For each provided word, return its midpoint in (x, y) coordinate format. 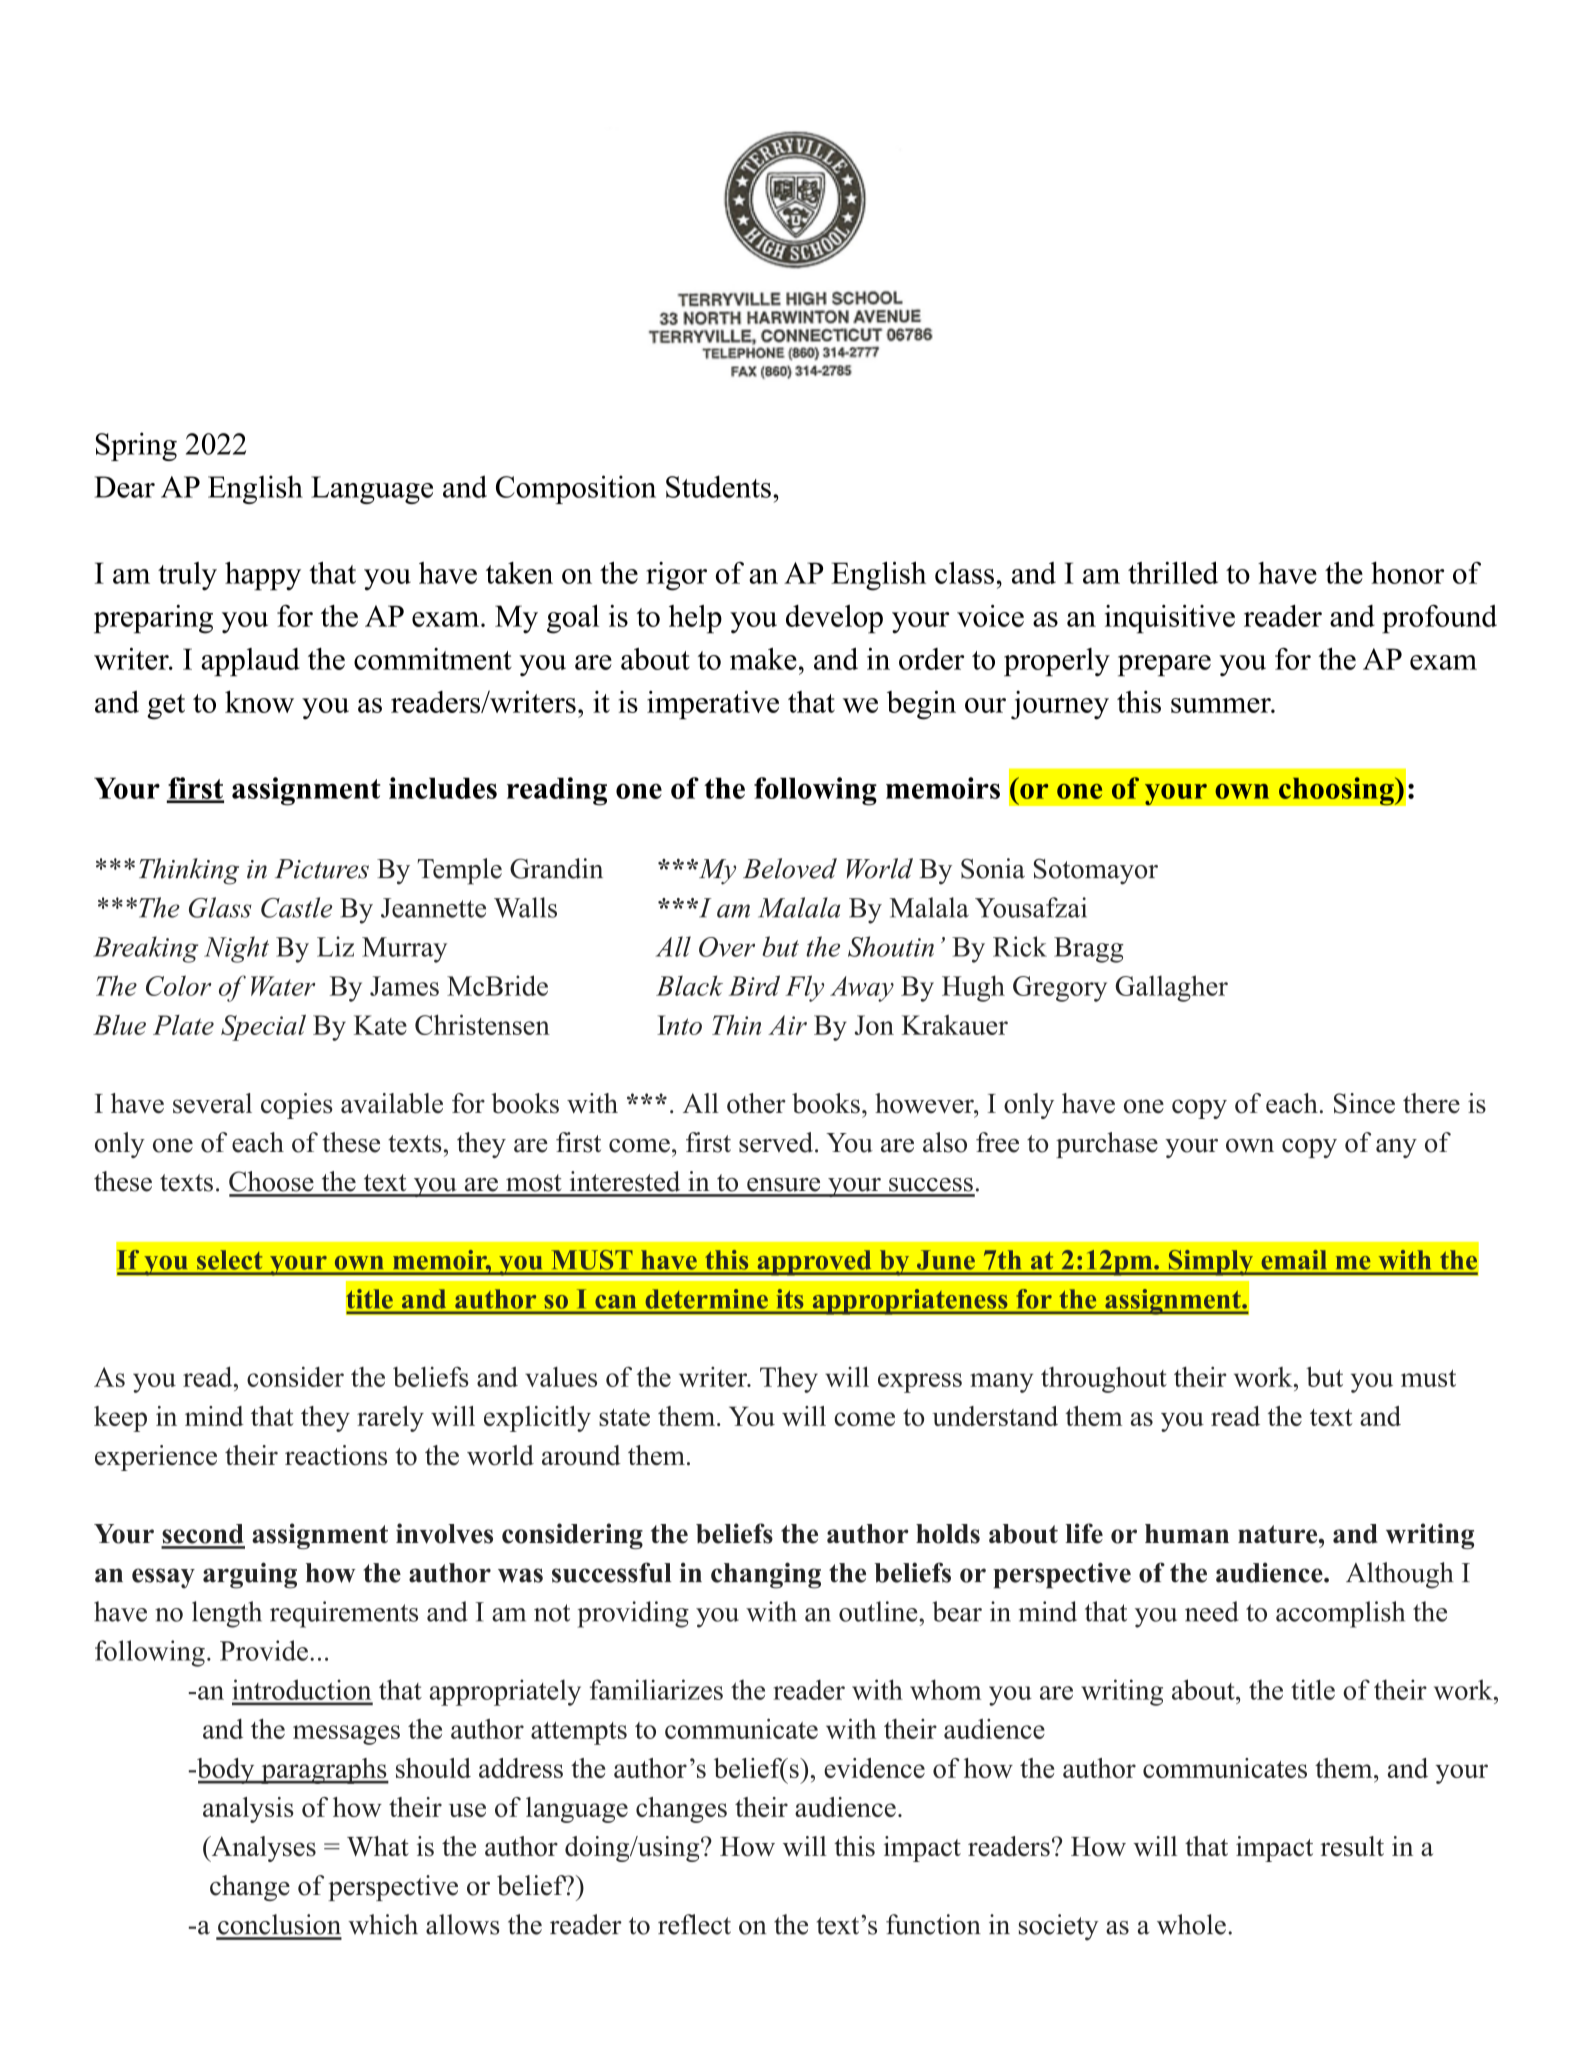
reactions (336, 1455)
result (1352, 1846)
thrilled (1173, 572)
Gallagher (1171, 988)
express (920, 1383)
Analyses (262, 1849)
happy (263, 576)
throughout (1104, 1380)
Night (236, 949)
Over (727, 947)
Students (718, 486)
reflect (694, 1924)
